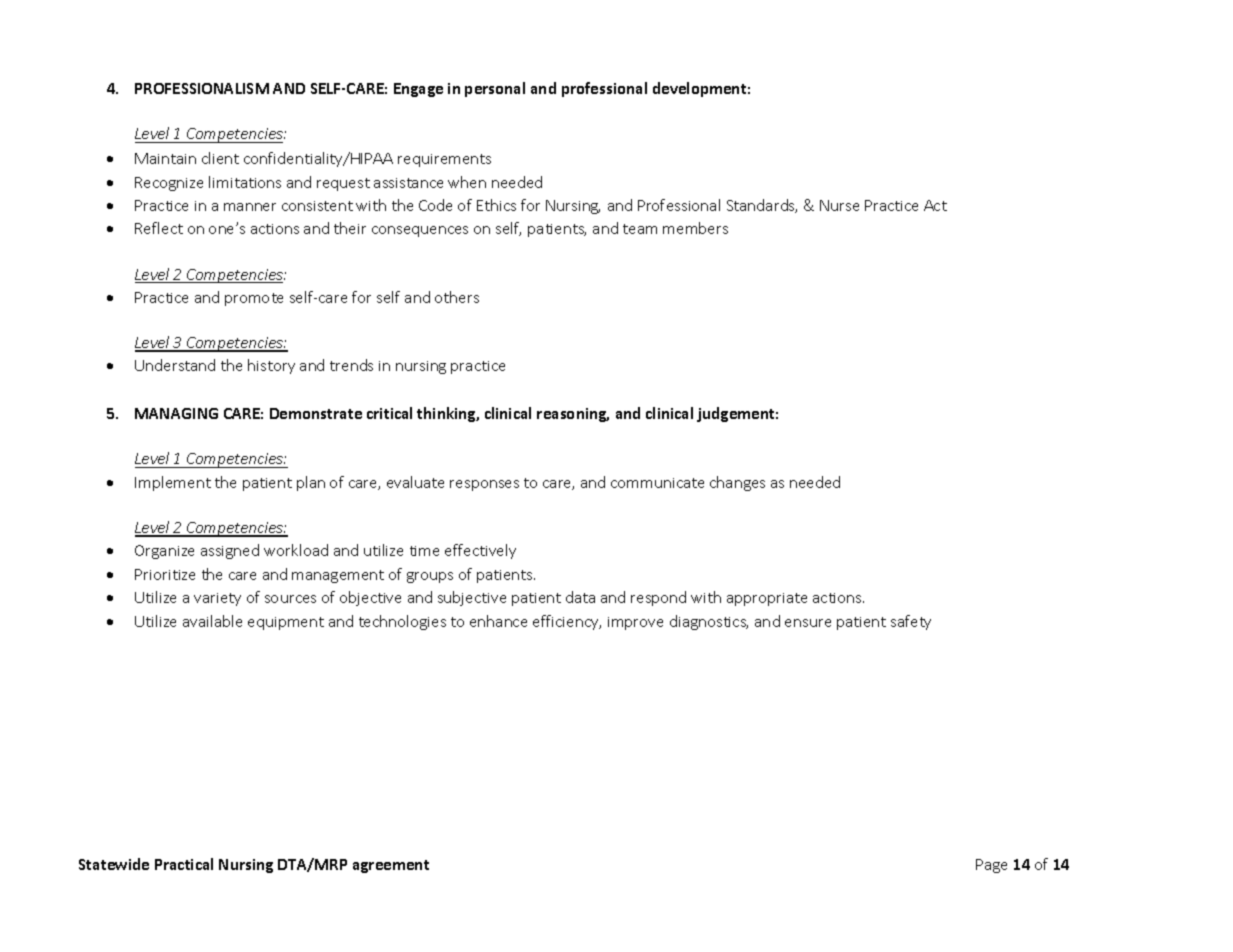 The image size is (1233, 952). Describe the element at coordinates (391, 866) in the document. I see `agreement` at that location.
